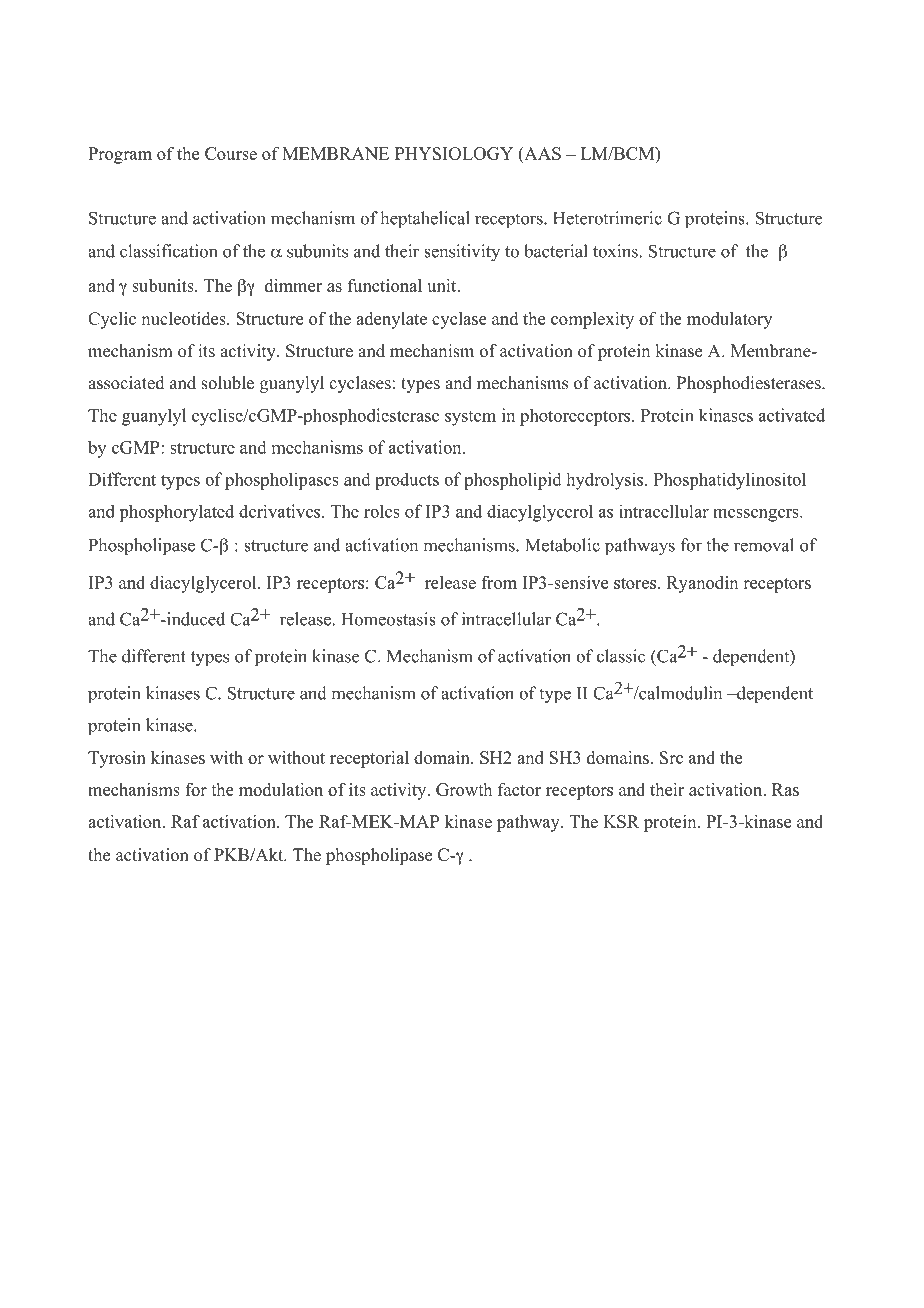  I want to click on soluble, so click(227, 383).
